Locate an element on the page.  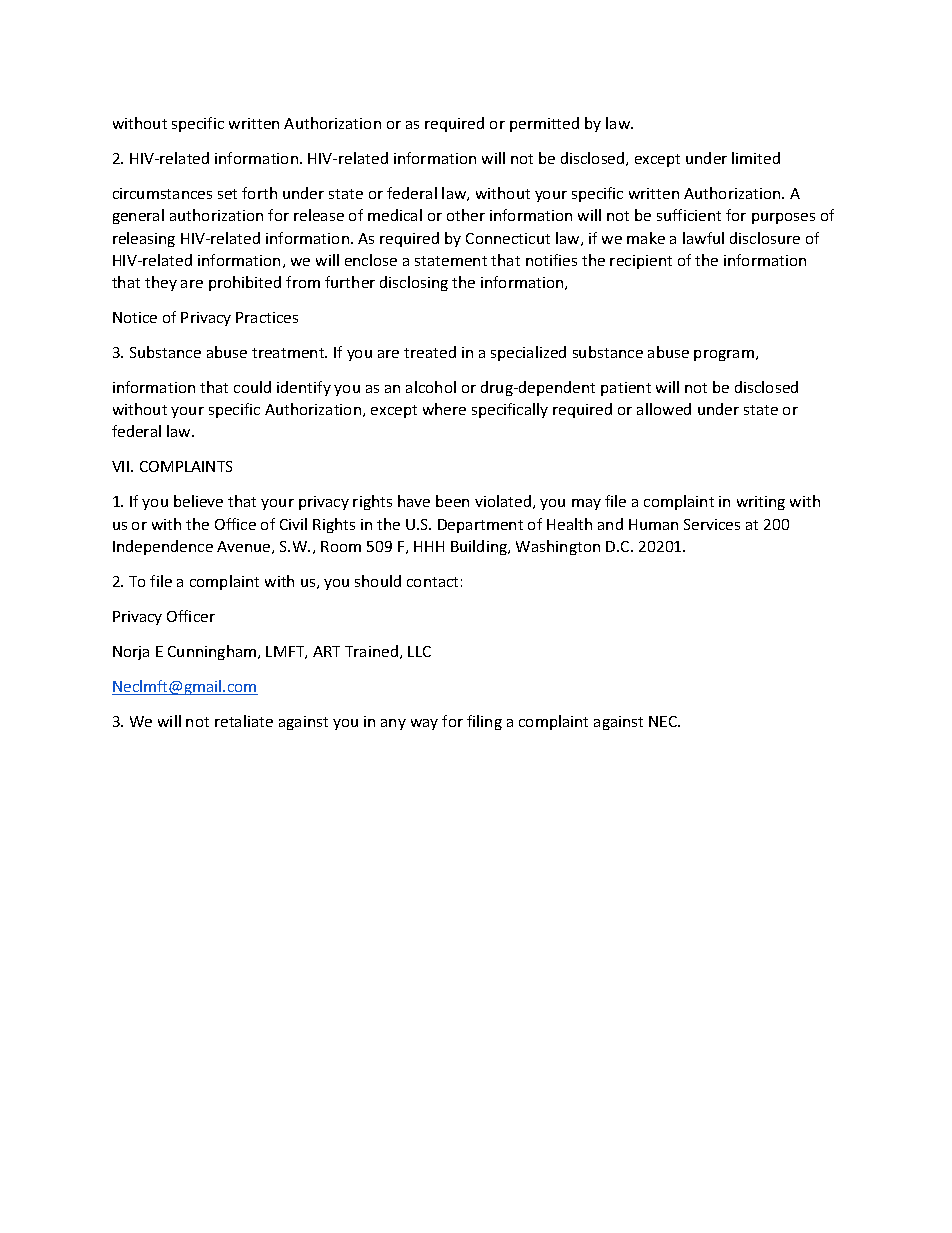
way is located at coordinates (424, 724).
